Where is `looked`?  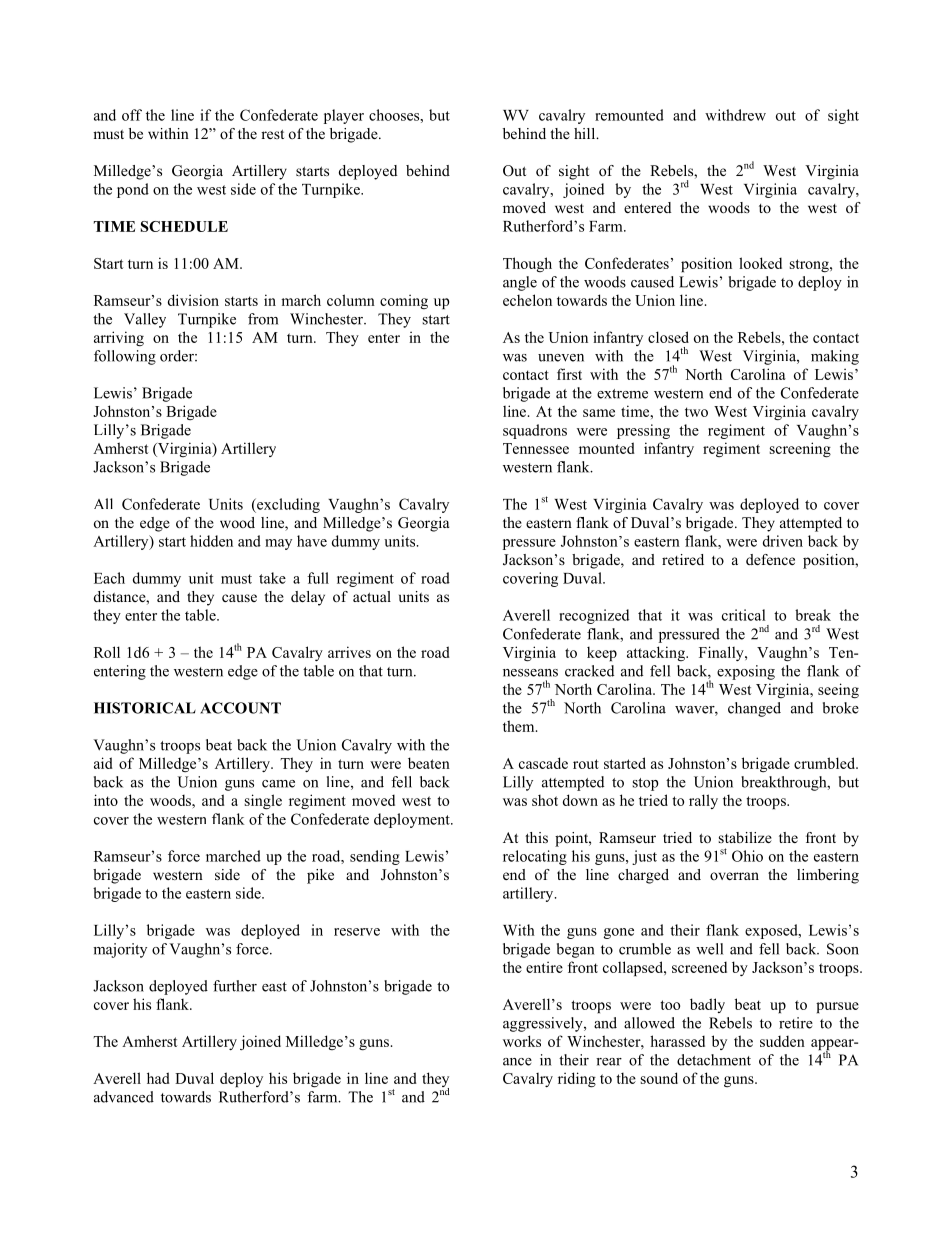 looked is located at coordinates (760, 263).
